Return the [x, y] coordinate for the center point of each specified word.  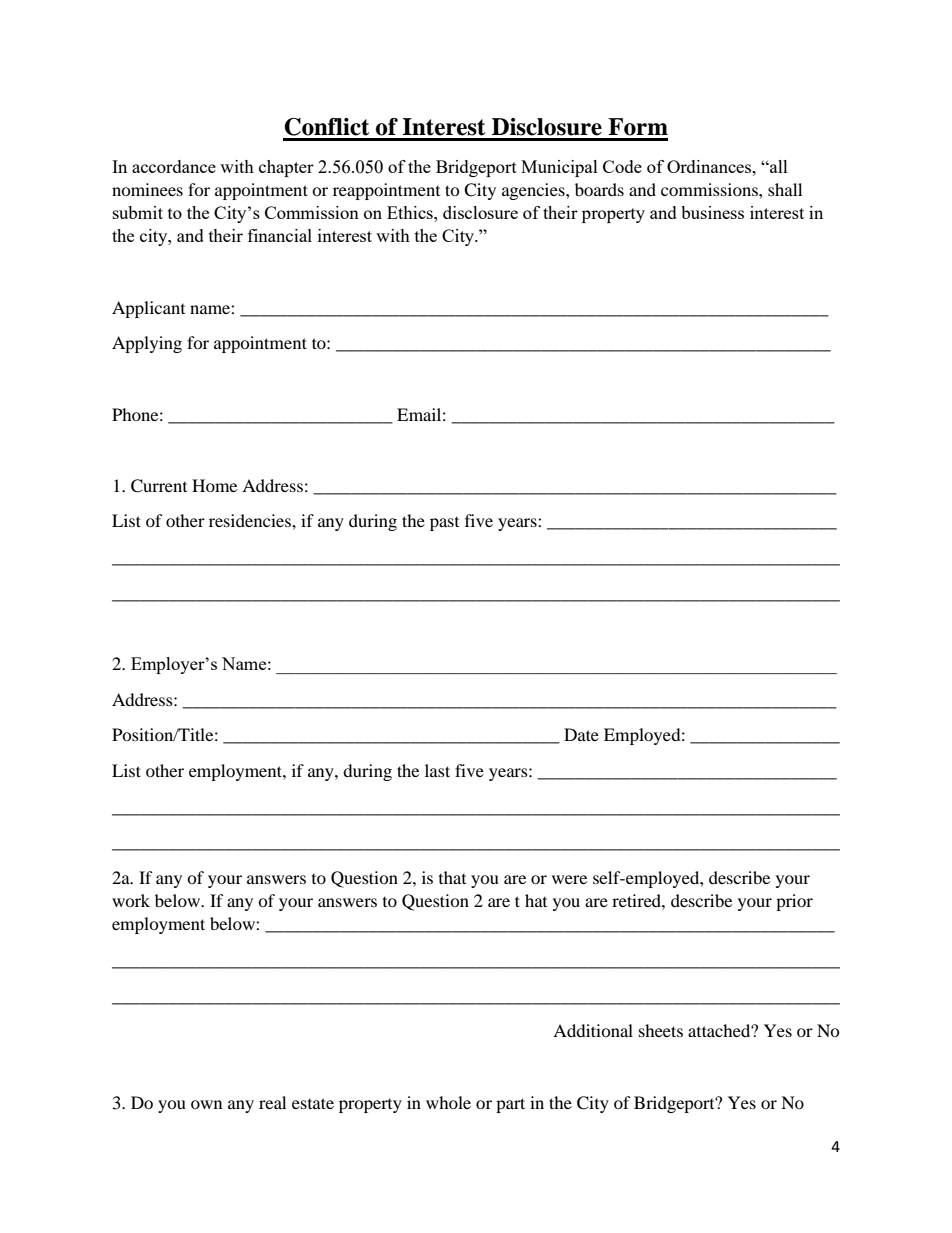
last [437, 770]
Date [581, 734]
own [206, 1104]
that [452, 877]
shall [785, 189]
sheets [661, 1030]
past [444, 524]
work [131, 900]
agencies [534, 191]
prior [794, 902]
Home [214, 485]
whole [448, 1102]
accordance [174, 166]
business [712, 212]
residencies [251, 520]
